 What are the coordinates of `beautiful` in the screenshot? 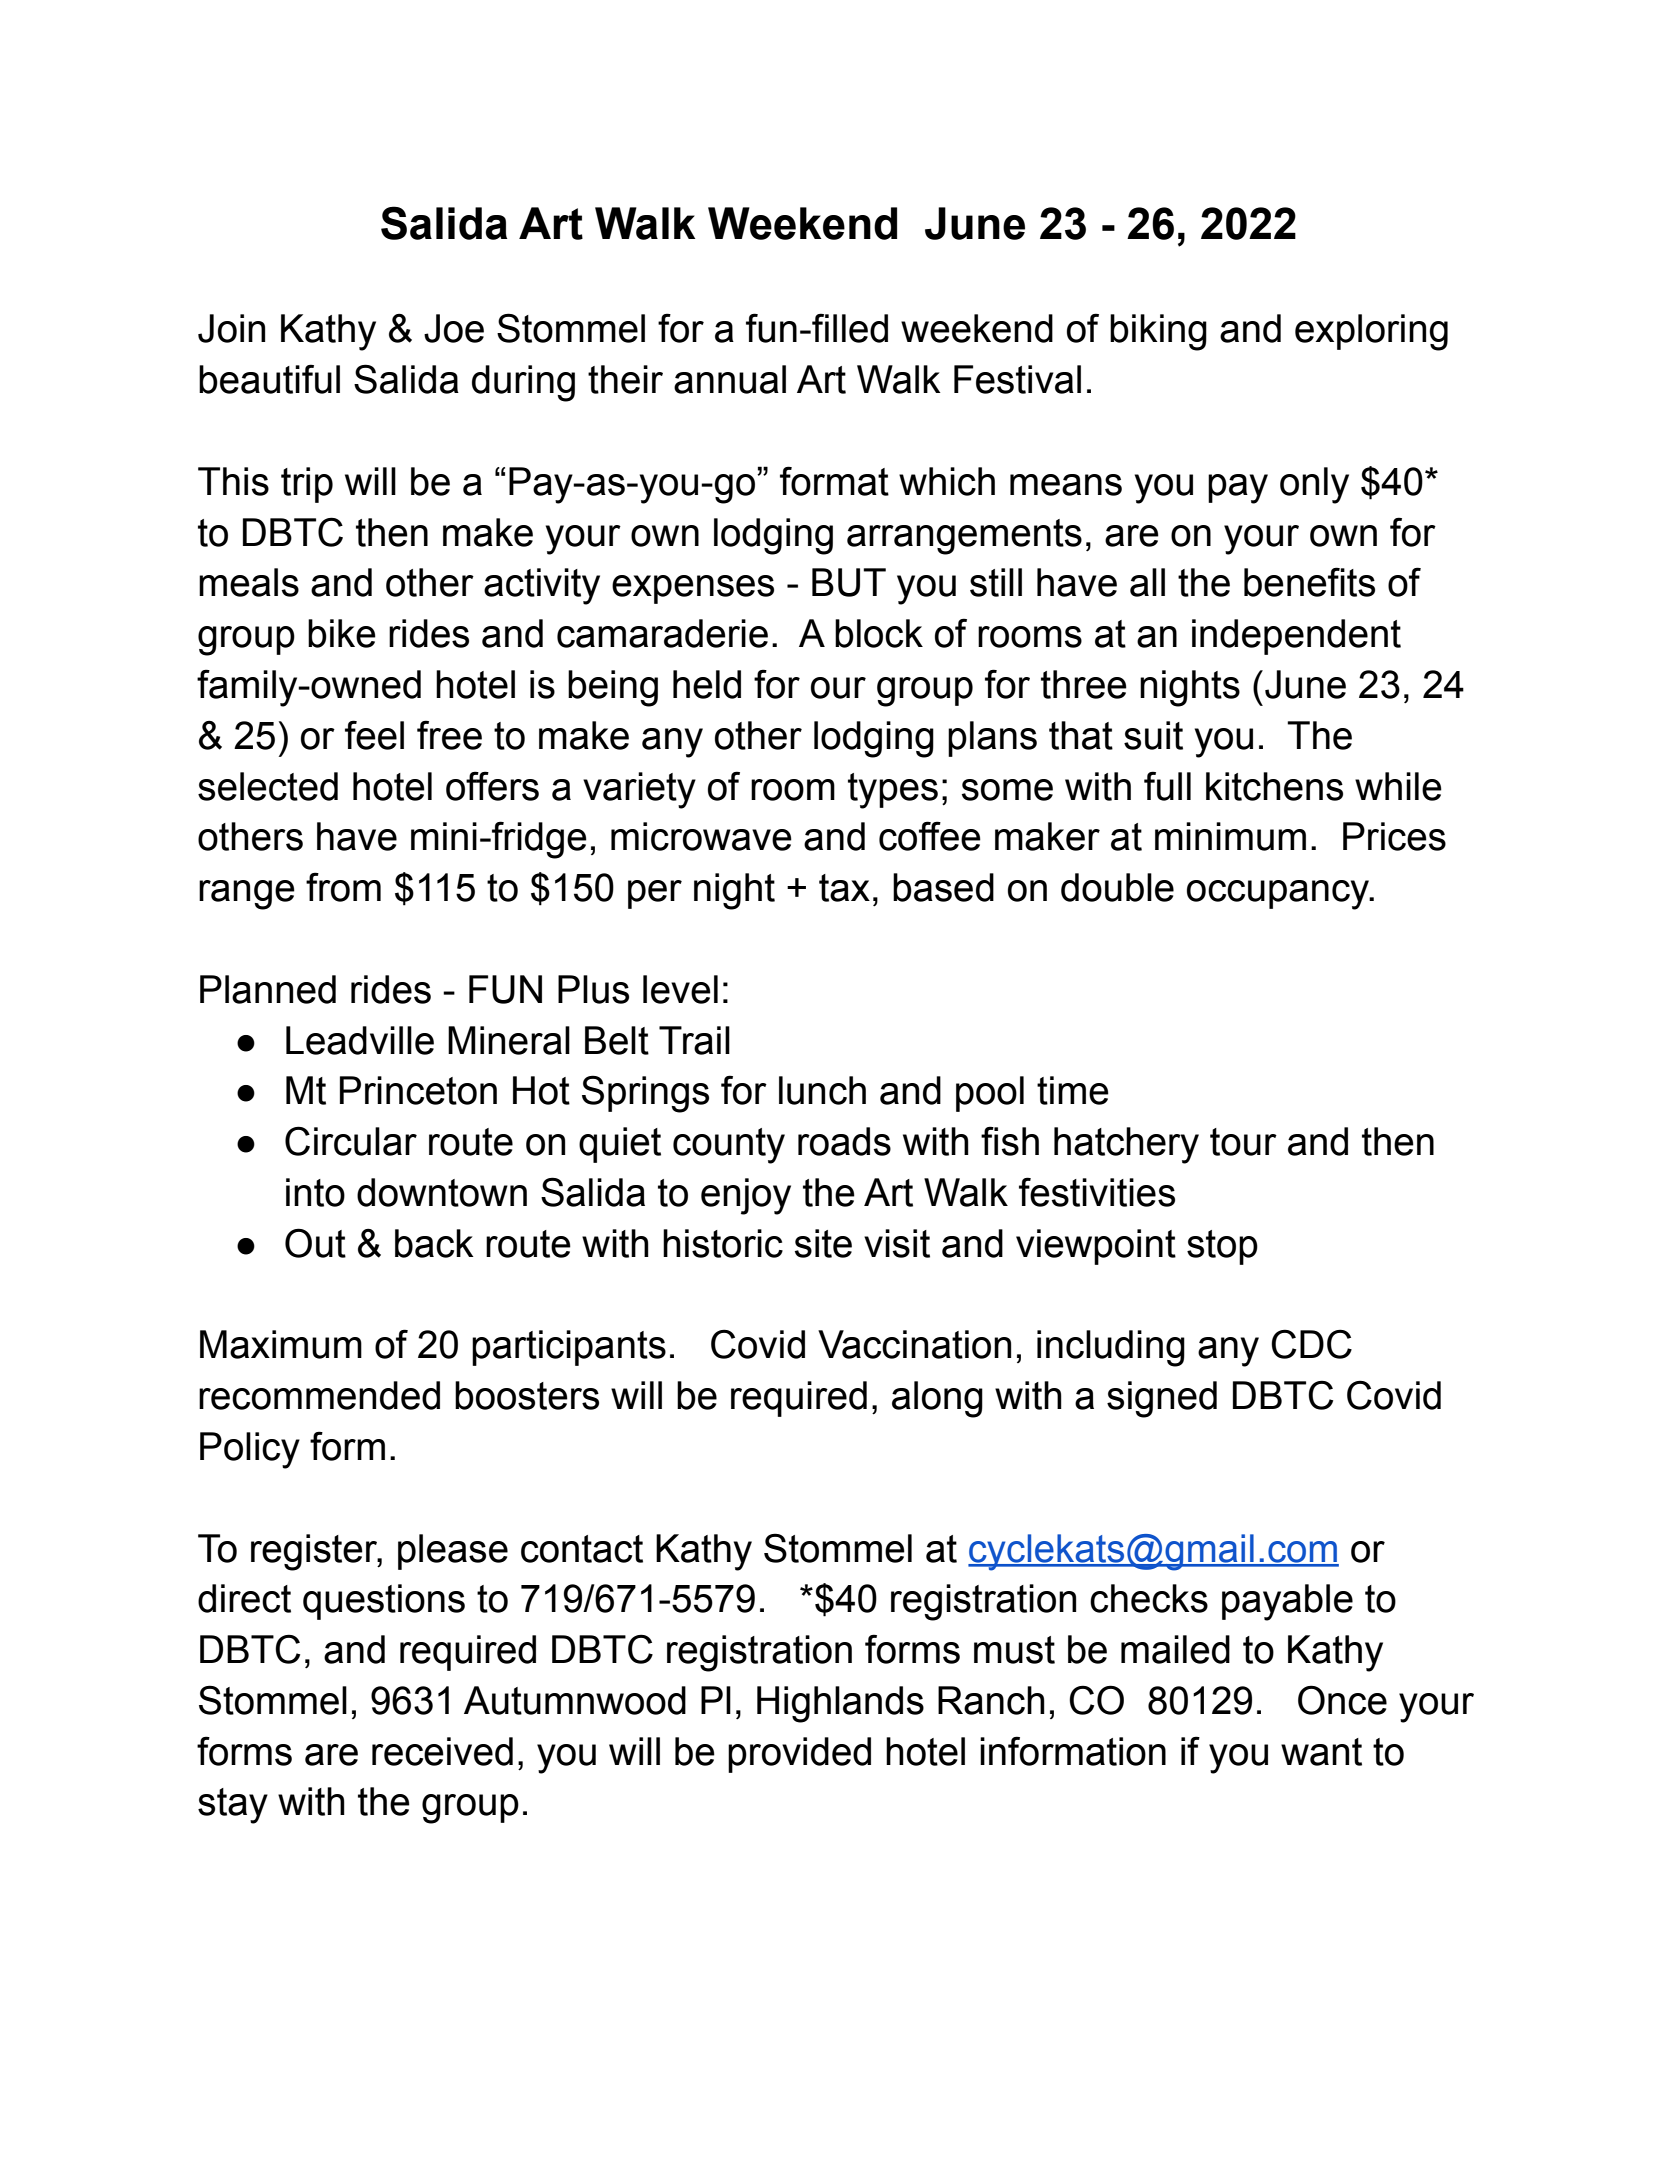 It's located at (269, 379).
